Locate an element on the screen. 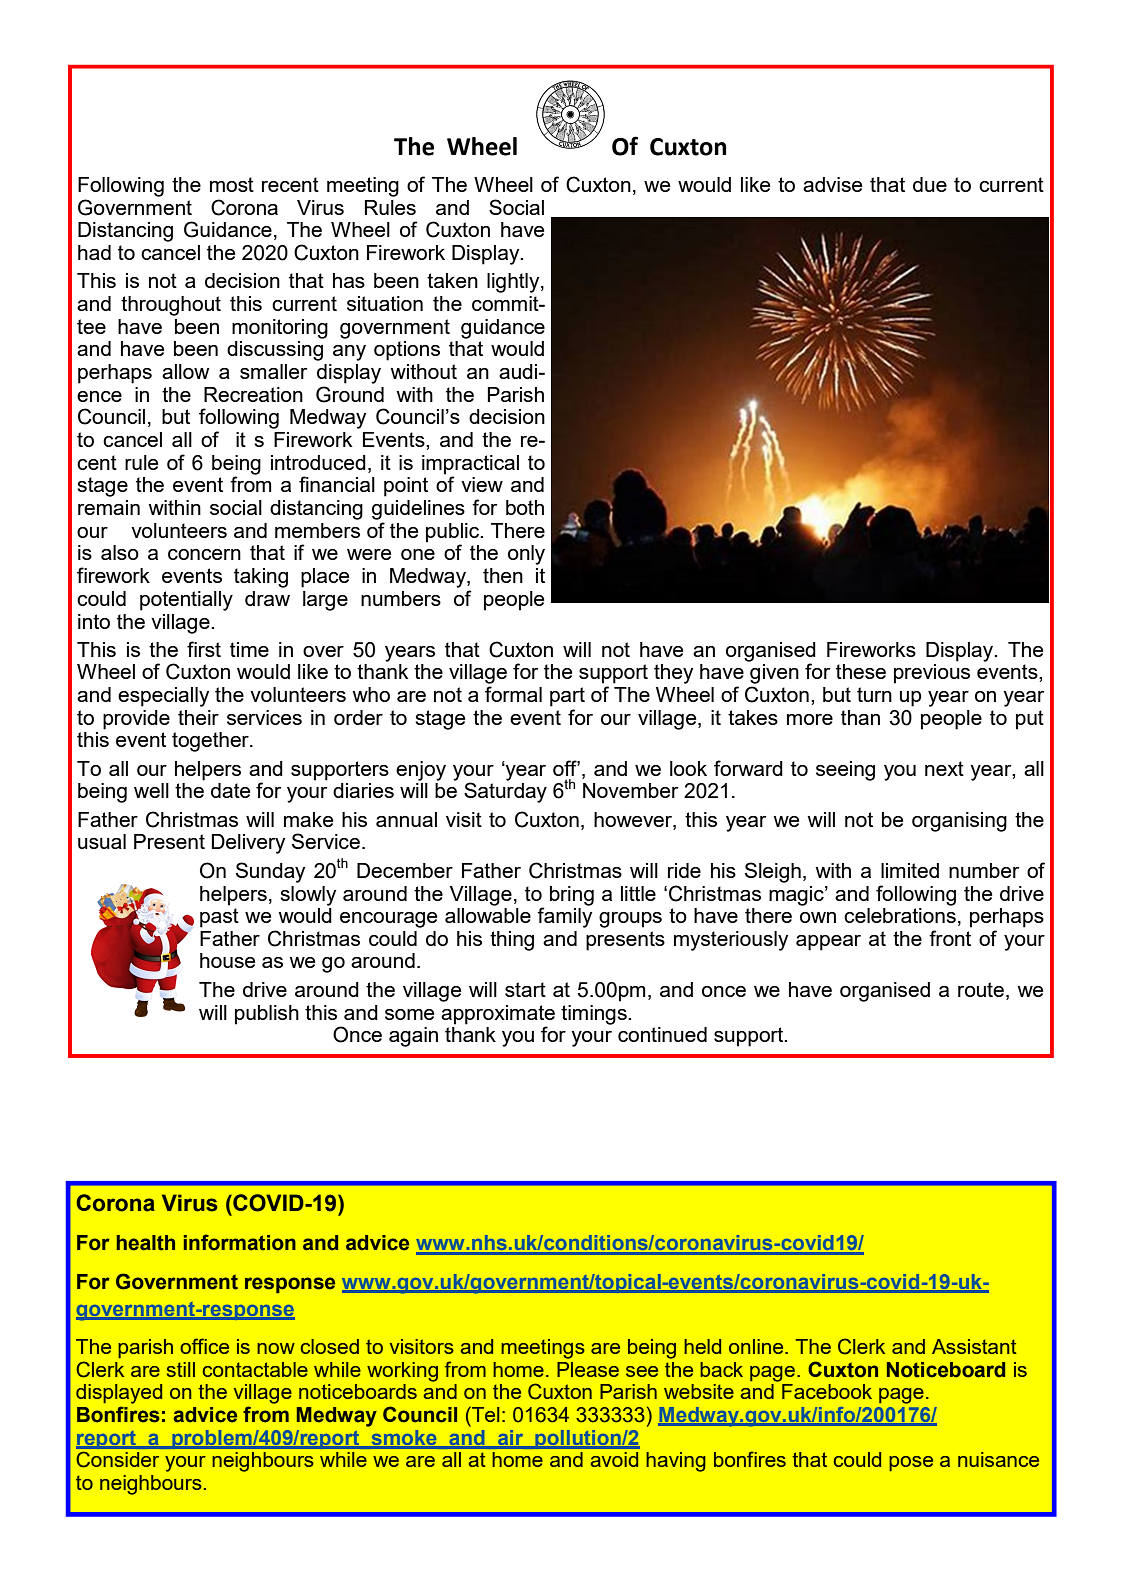 The height and width of the screenshot is (1594, 1127). both is located at coordinates (525, 507).
